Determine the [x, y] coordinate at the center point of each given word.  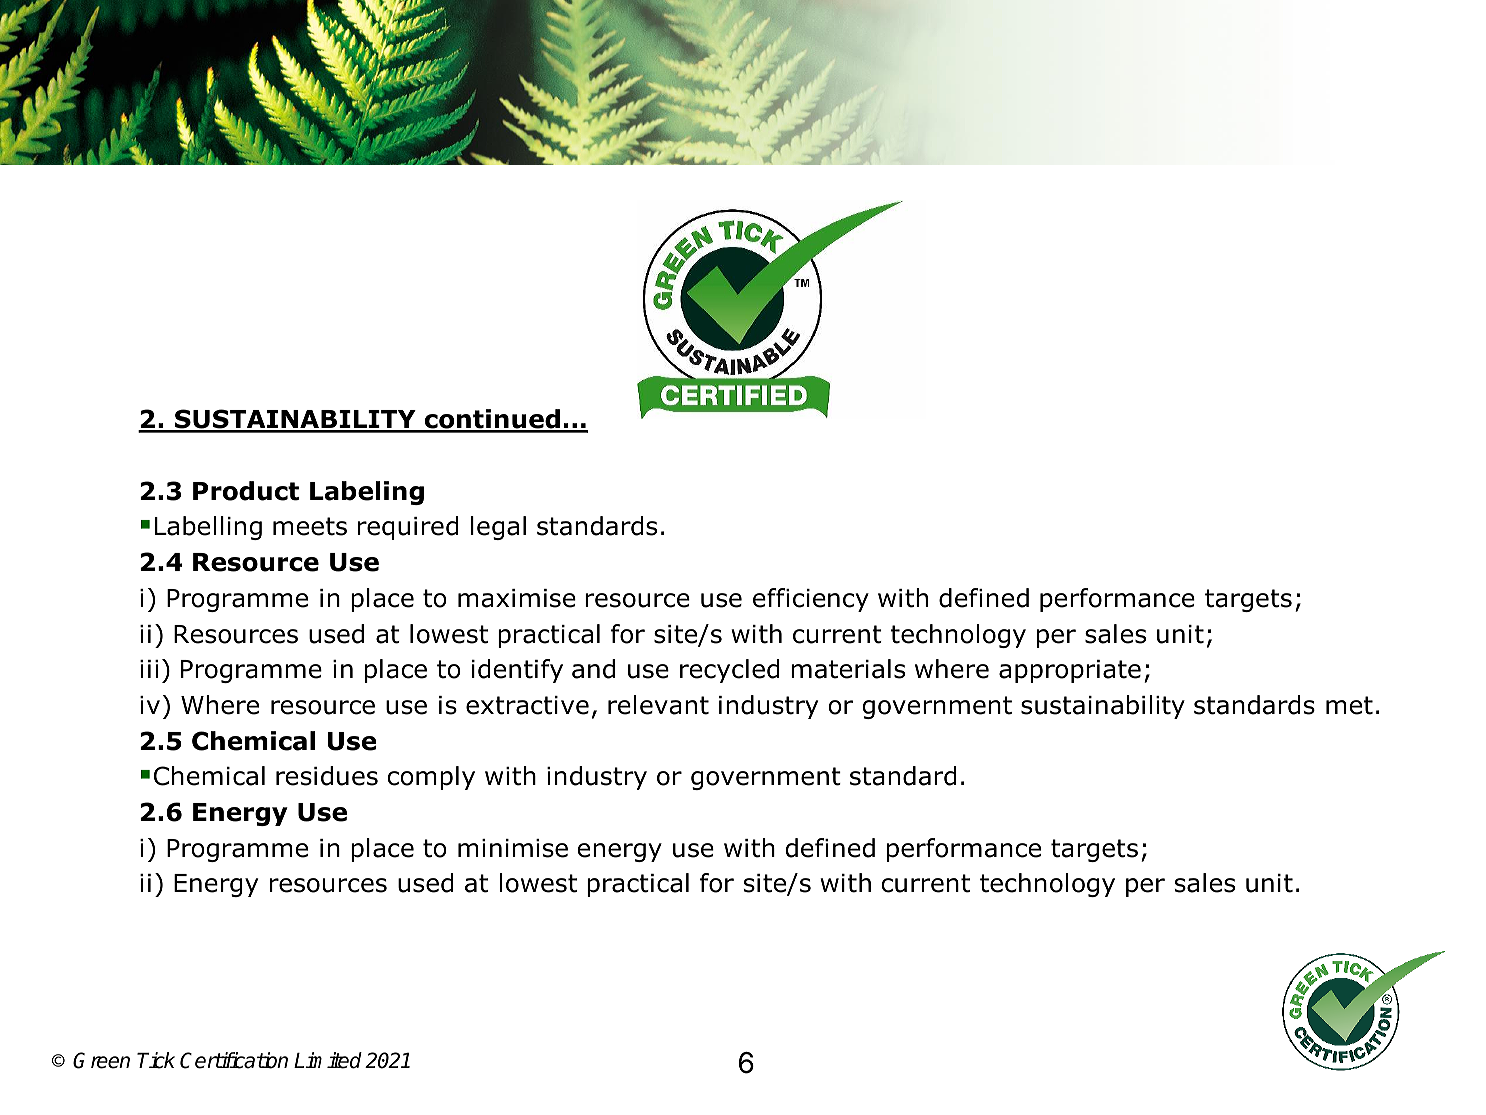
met [1349, 705]
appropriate [1070, 671]
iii [149, 669]
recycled [730, 671]
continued [492, 420]
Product [246, 491]
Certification [234, 1060]
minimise [513, 848]
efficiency [811, 600]
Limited [328, 1060]
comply [431, 778]
